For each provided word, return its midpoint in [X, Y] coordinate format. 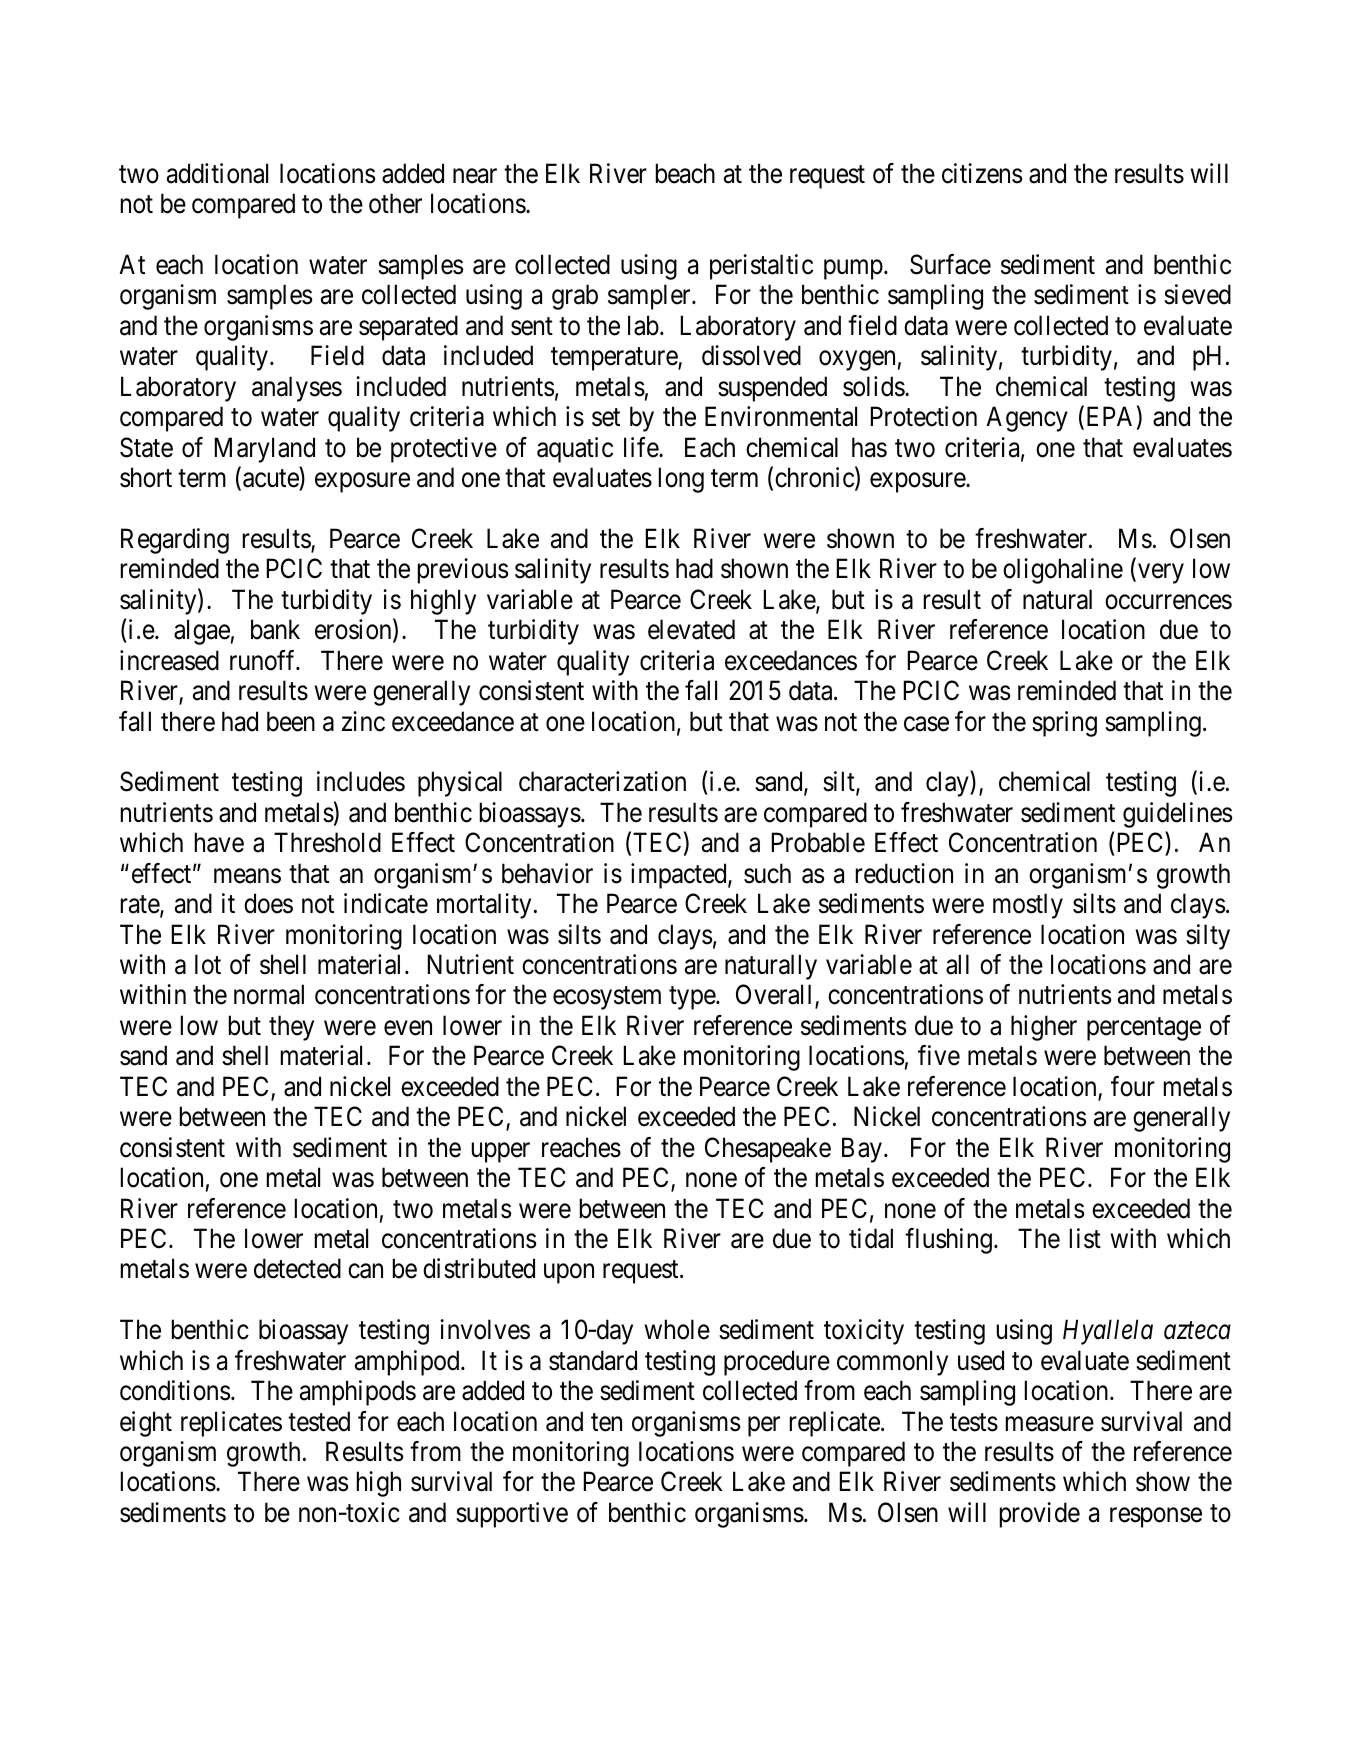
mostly [1028, 906]
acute [271, 480]
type [693, 998]
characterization [602, 781]
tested [319, 1421]
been [291, 721]
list [1085, 1238]
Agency [1027, 419]
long [681, 480]
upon [569, 1274]
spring [1064, 724]
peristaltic [761, 267]
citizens [982, 173]
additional [217, 173]
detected [297, 1268]
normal [269, 994]
